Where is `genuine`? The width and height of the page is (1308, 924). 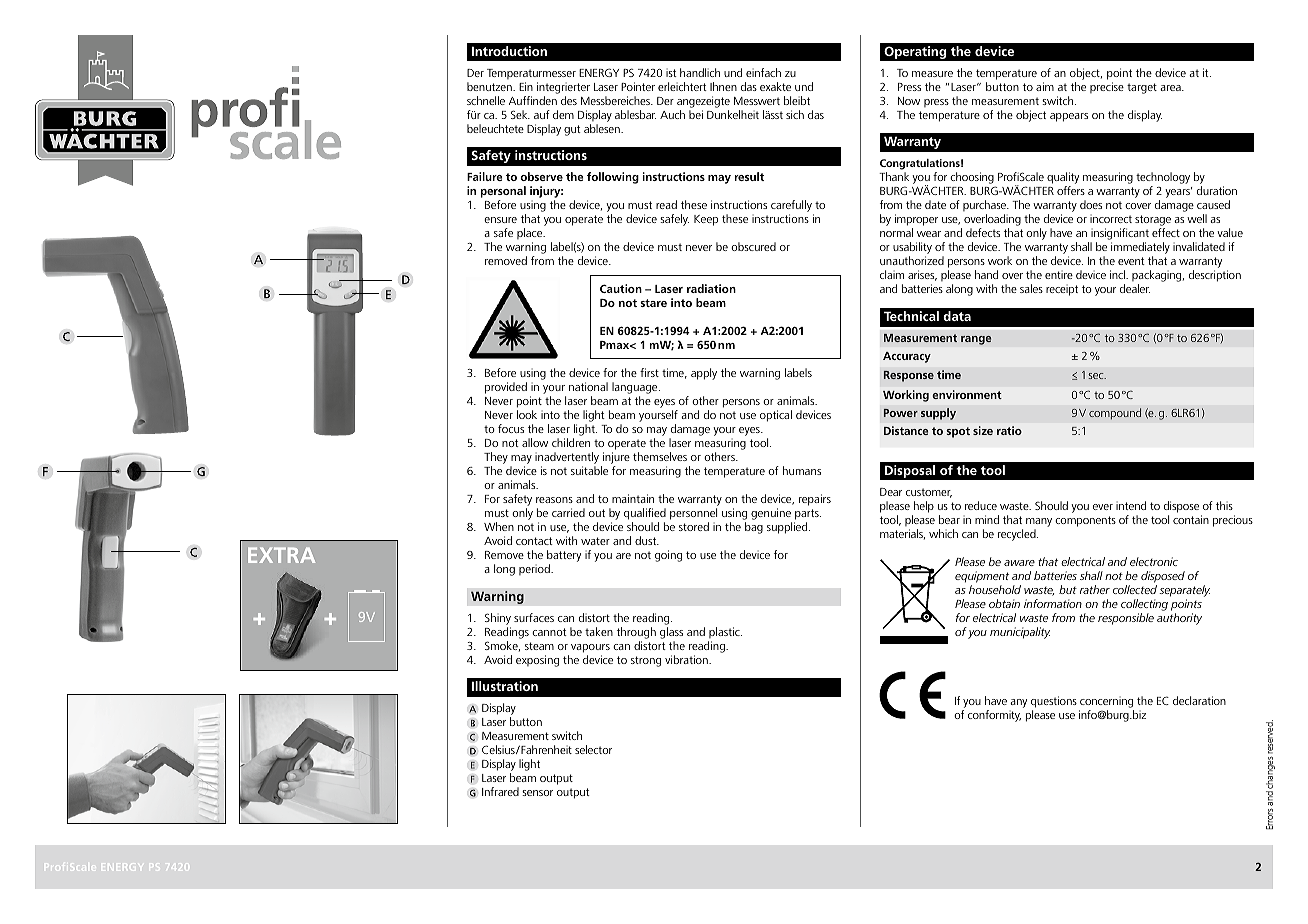 genuine is located at coordinates (771, 514).
